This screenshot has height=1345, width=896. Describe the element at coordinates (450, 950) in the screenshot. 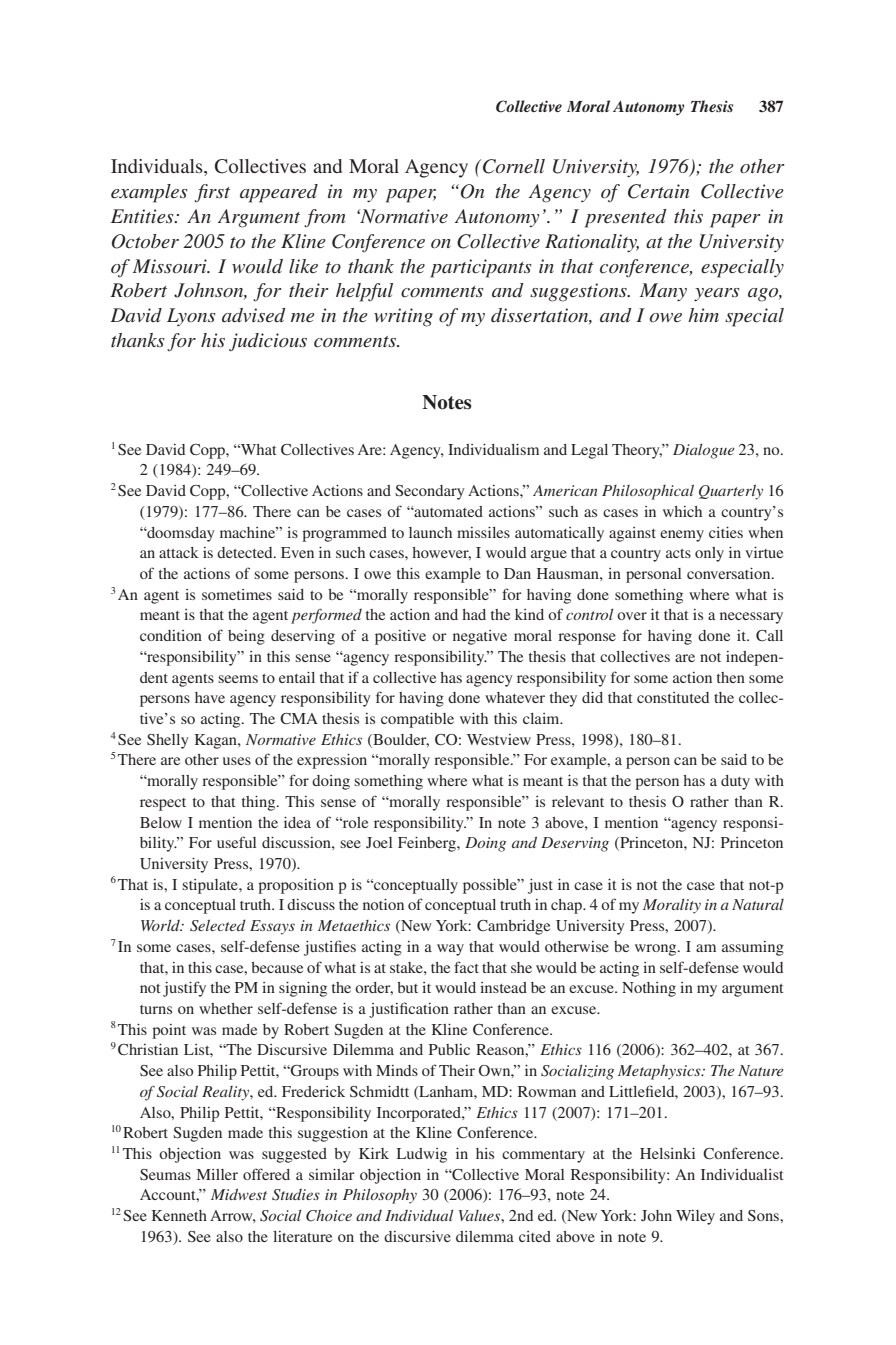

I see `way` at that location.
